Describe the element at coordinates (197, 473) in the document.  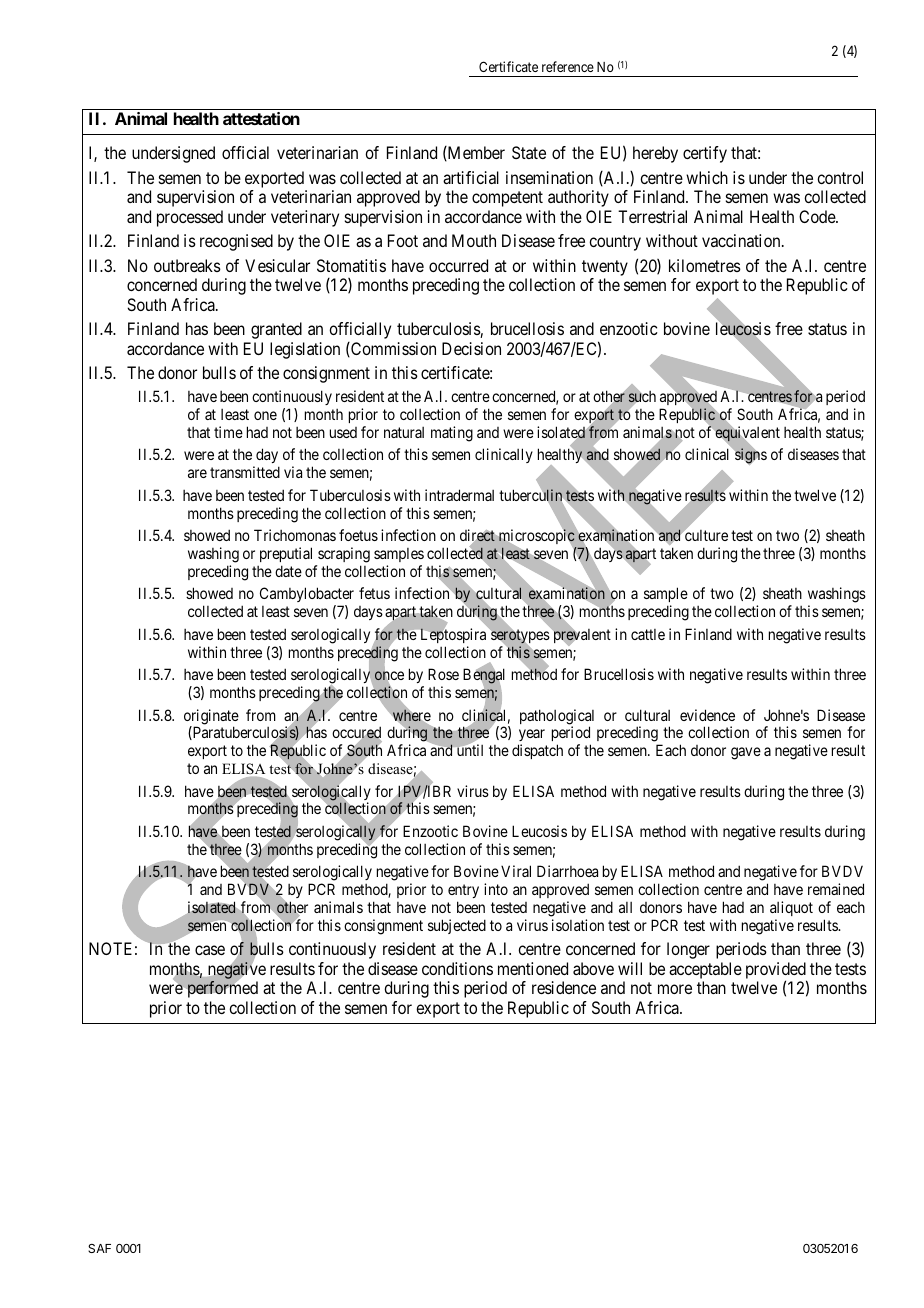
I see `are` at that location.
